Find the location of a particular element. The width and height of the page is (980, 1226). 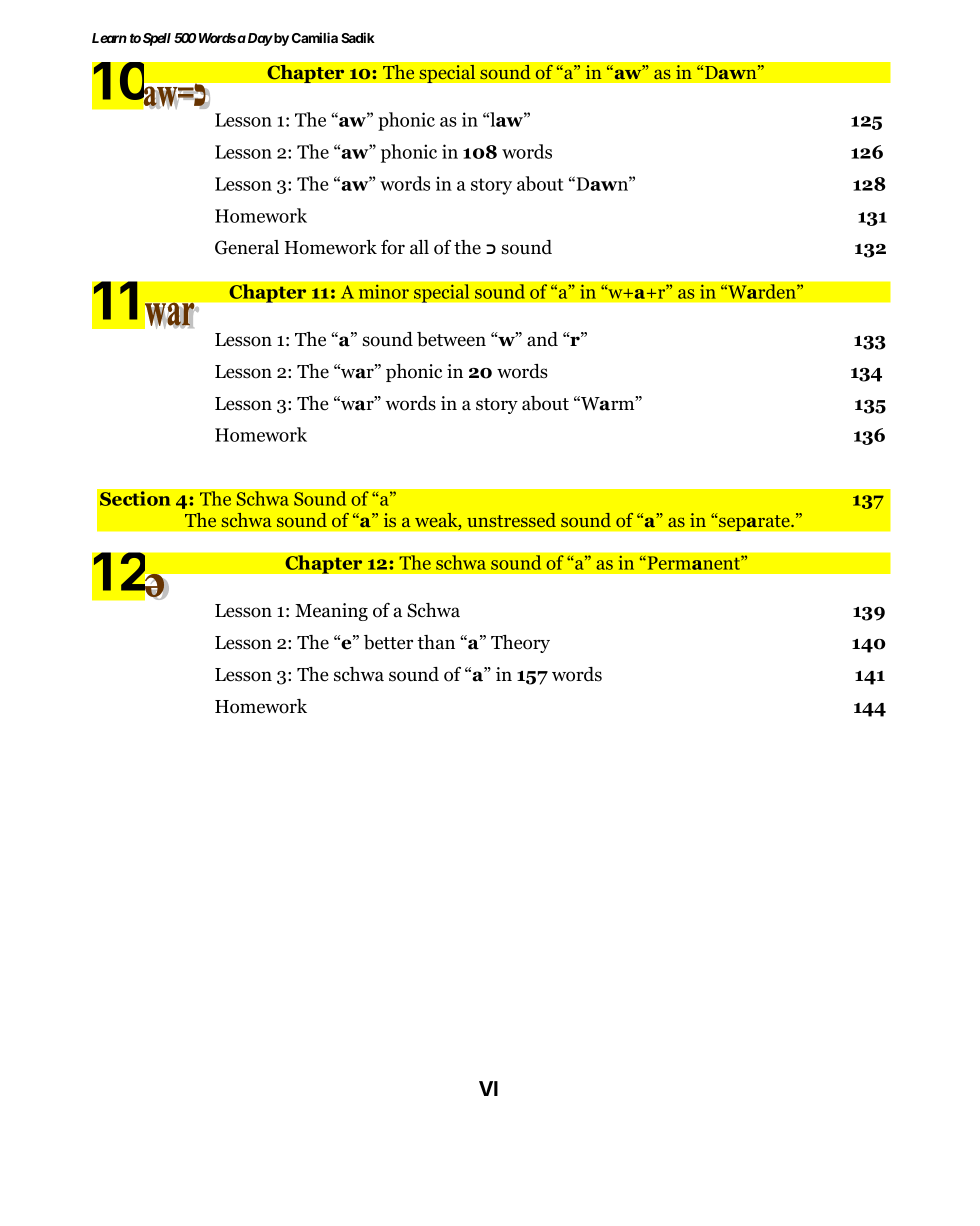

Learn is located at coordinates (109, 38).
